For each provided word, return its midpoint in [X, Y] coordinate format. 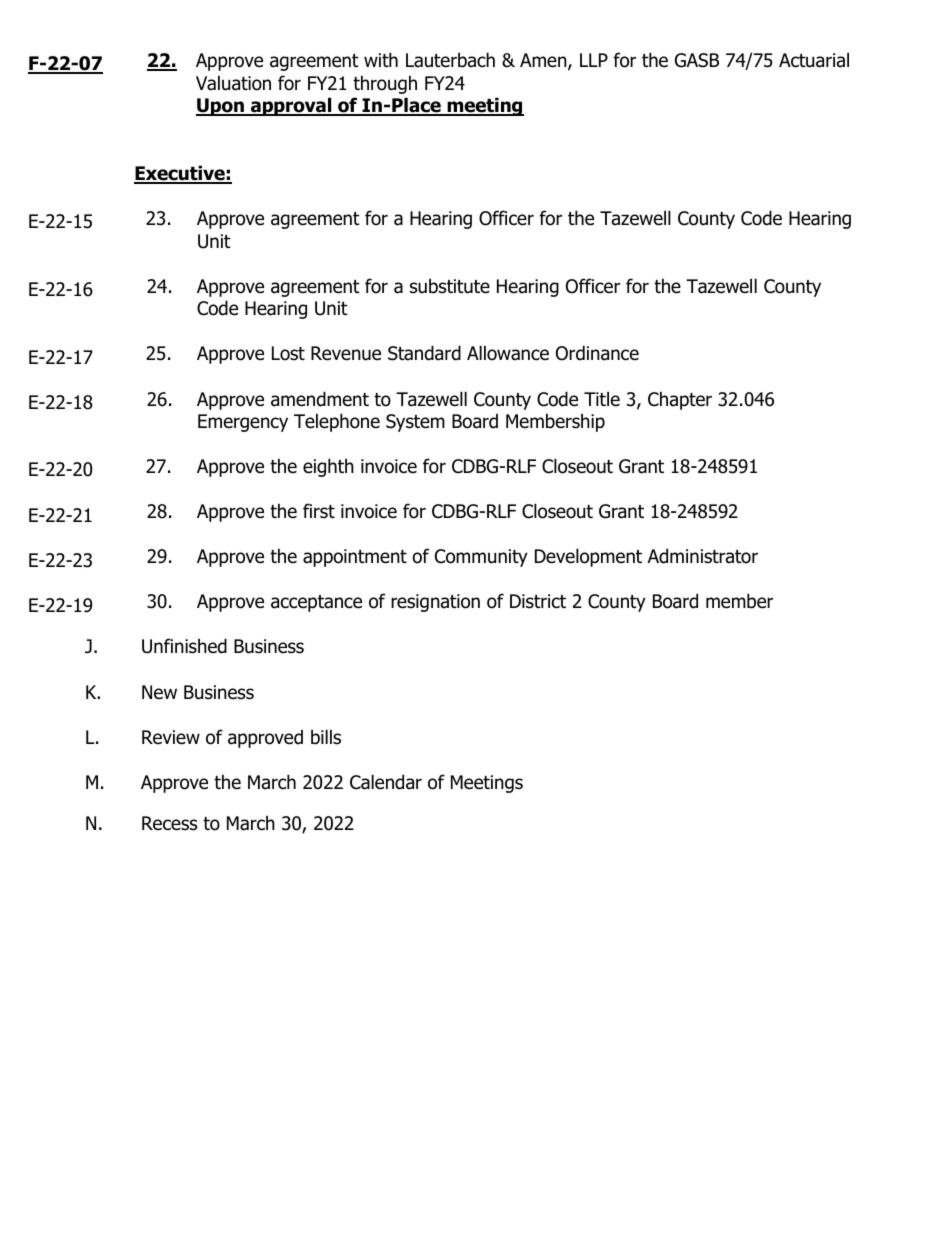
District [538, 601]
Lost [288, 353]
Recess [169, 823]
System [415, 423]
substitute [450, 286]
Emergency [243, 423]
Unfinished [184, 646]
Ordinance [597, 353]
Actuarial [814, 60]
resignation [435, 603]
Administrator [703, 556]
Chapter [680, 400]
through [385, 84]
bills [326, 737]
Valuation [233, 83]
